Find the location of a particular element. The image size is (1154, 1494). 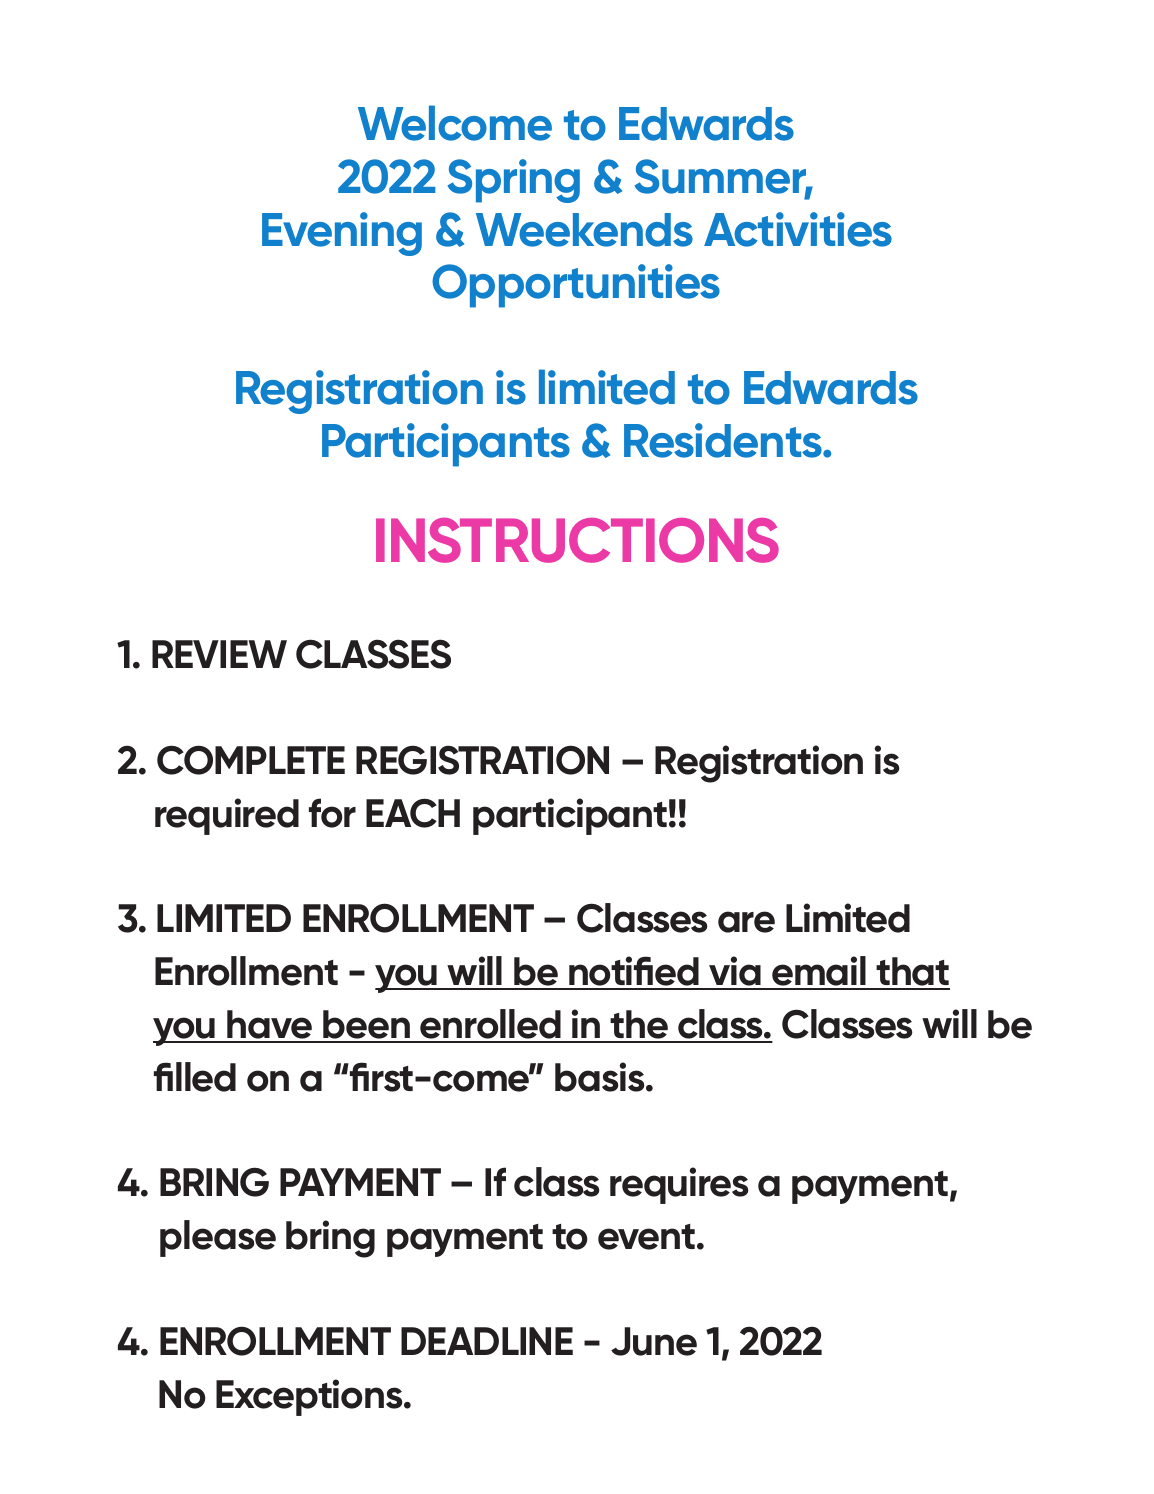

Weekends is located at coordinates (584, 230).
